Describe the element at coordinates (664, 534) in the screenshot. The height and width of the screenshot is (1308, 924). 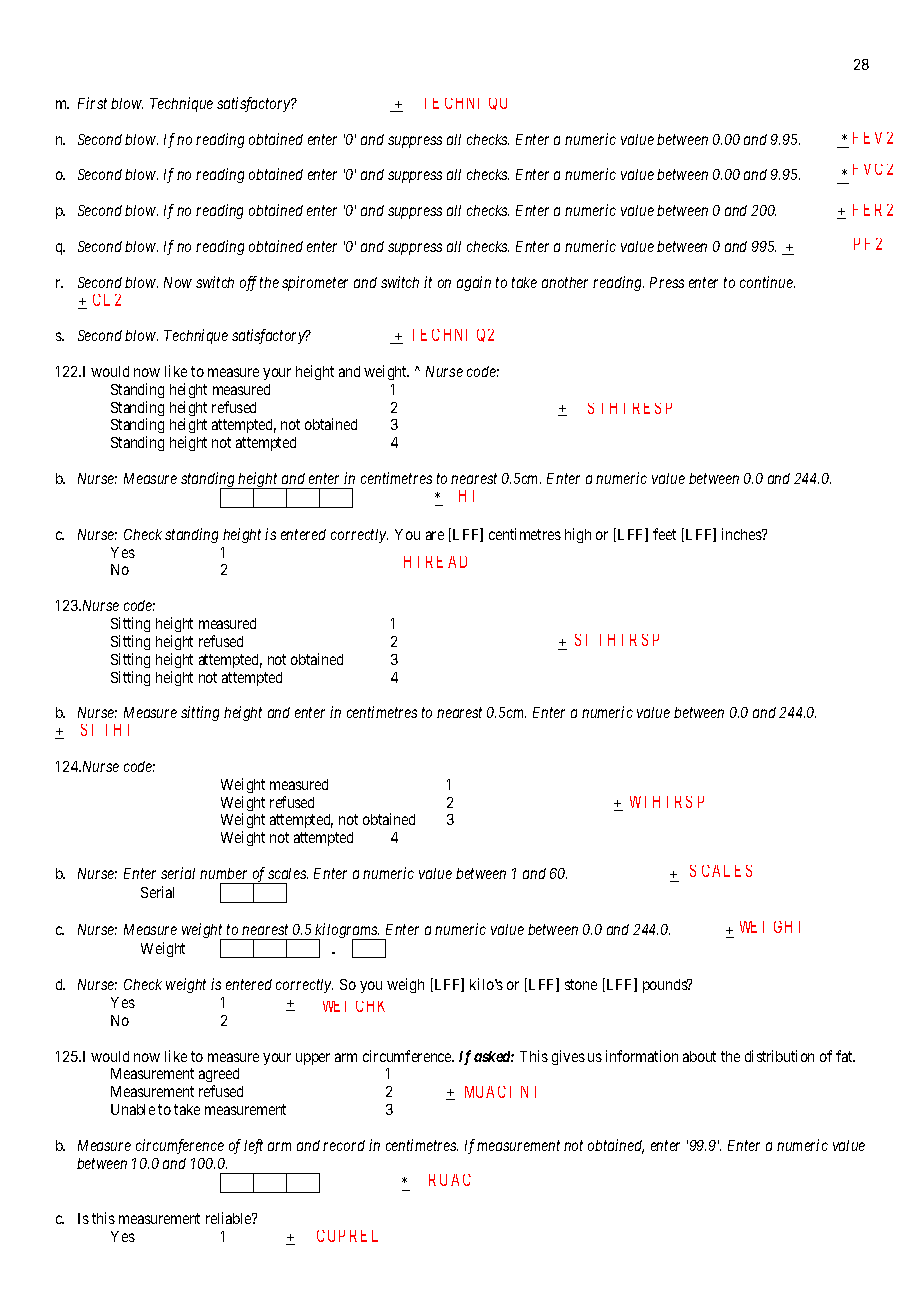
I see `feet` at that location.
